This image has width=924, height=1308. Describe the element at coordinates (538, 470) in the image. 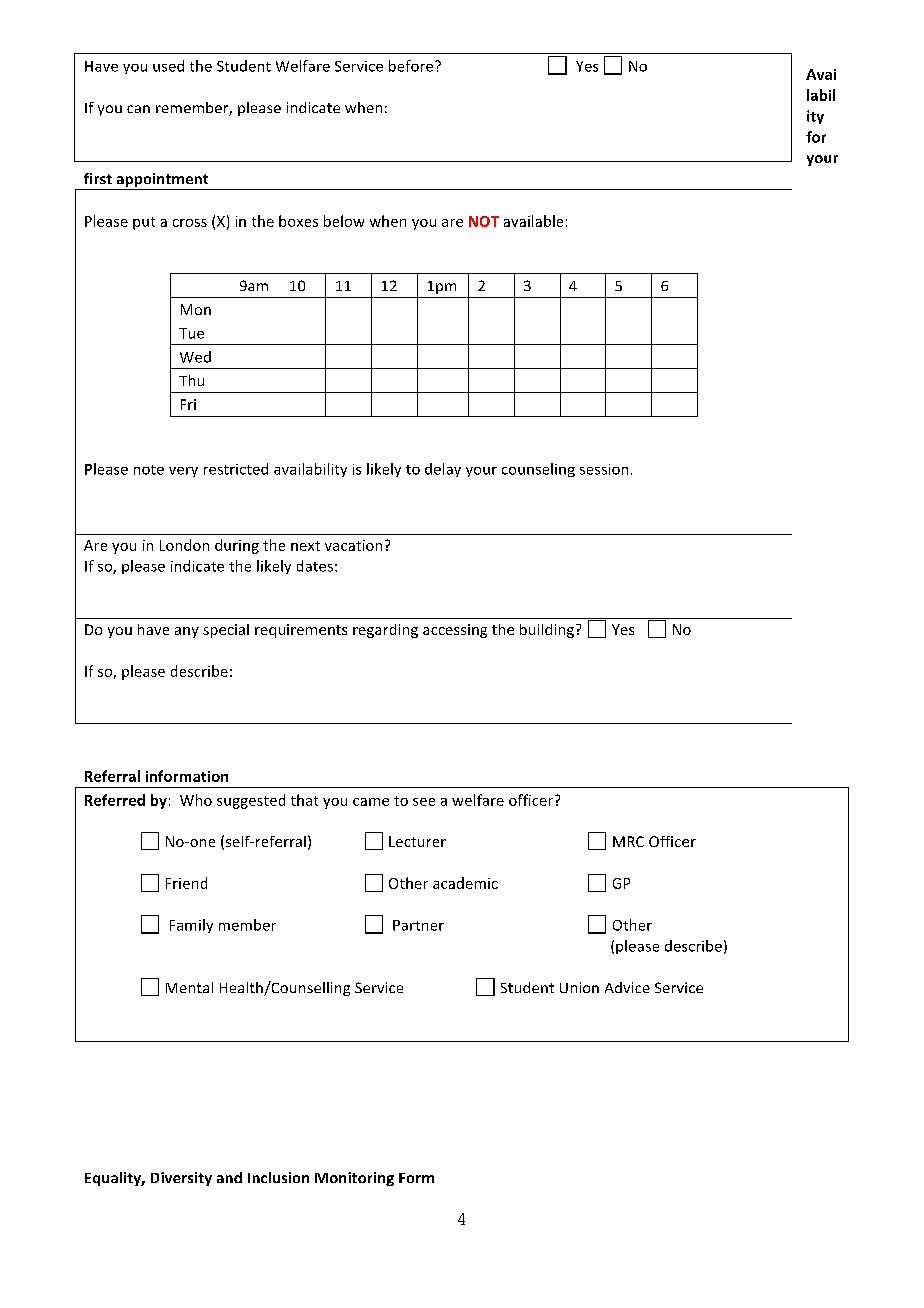

I see `counseling` at that location.
